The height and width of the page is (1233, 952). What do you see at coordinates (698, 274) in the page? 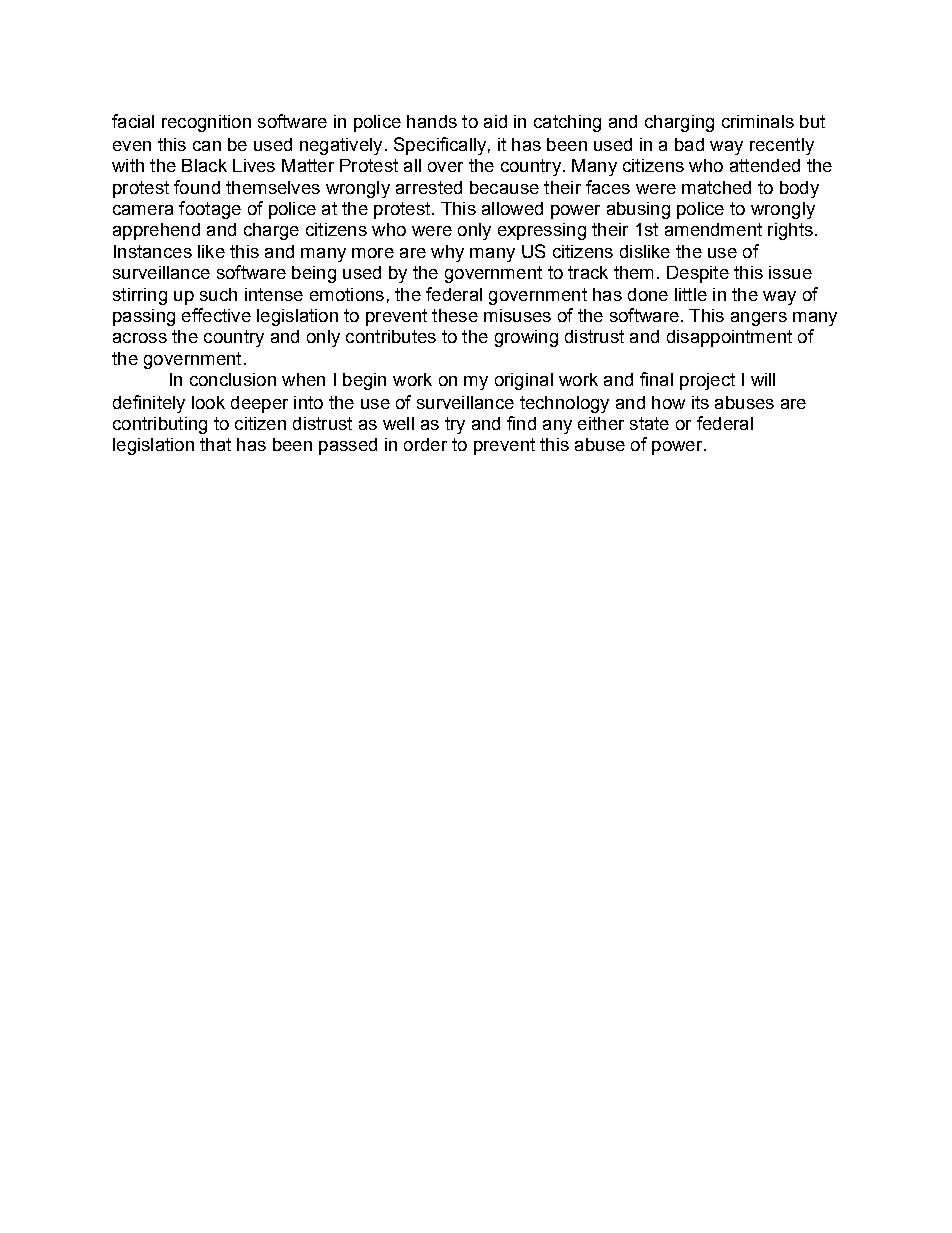
I see `Despite` at bounding box center [698, 274].
